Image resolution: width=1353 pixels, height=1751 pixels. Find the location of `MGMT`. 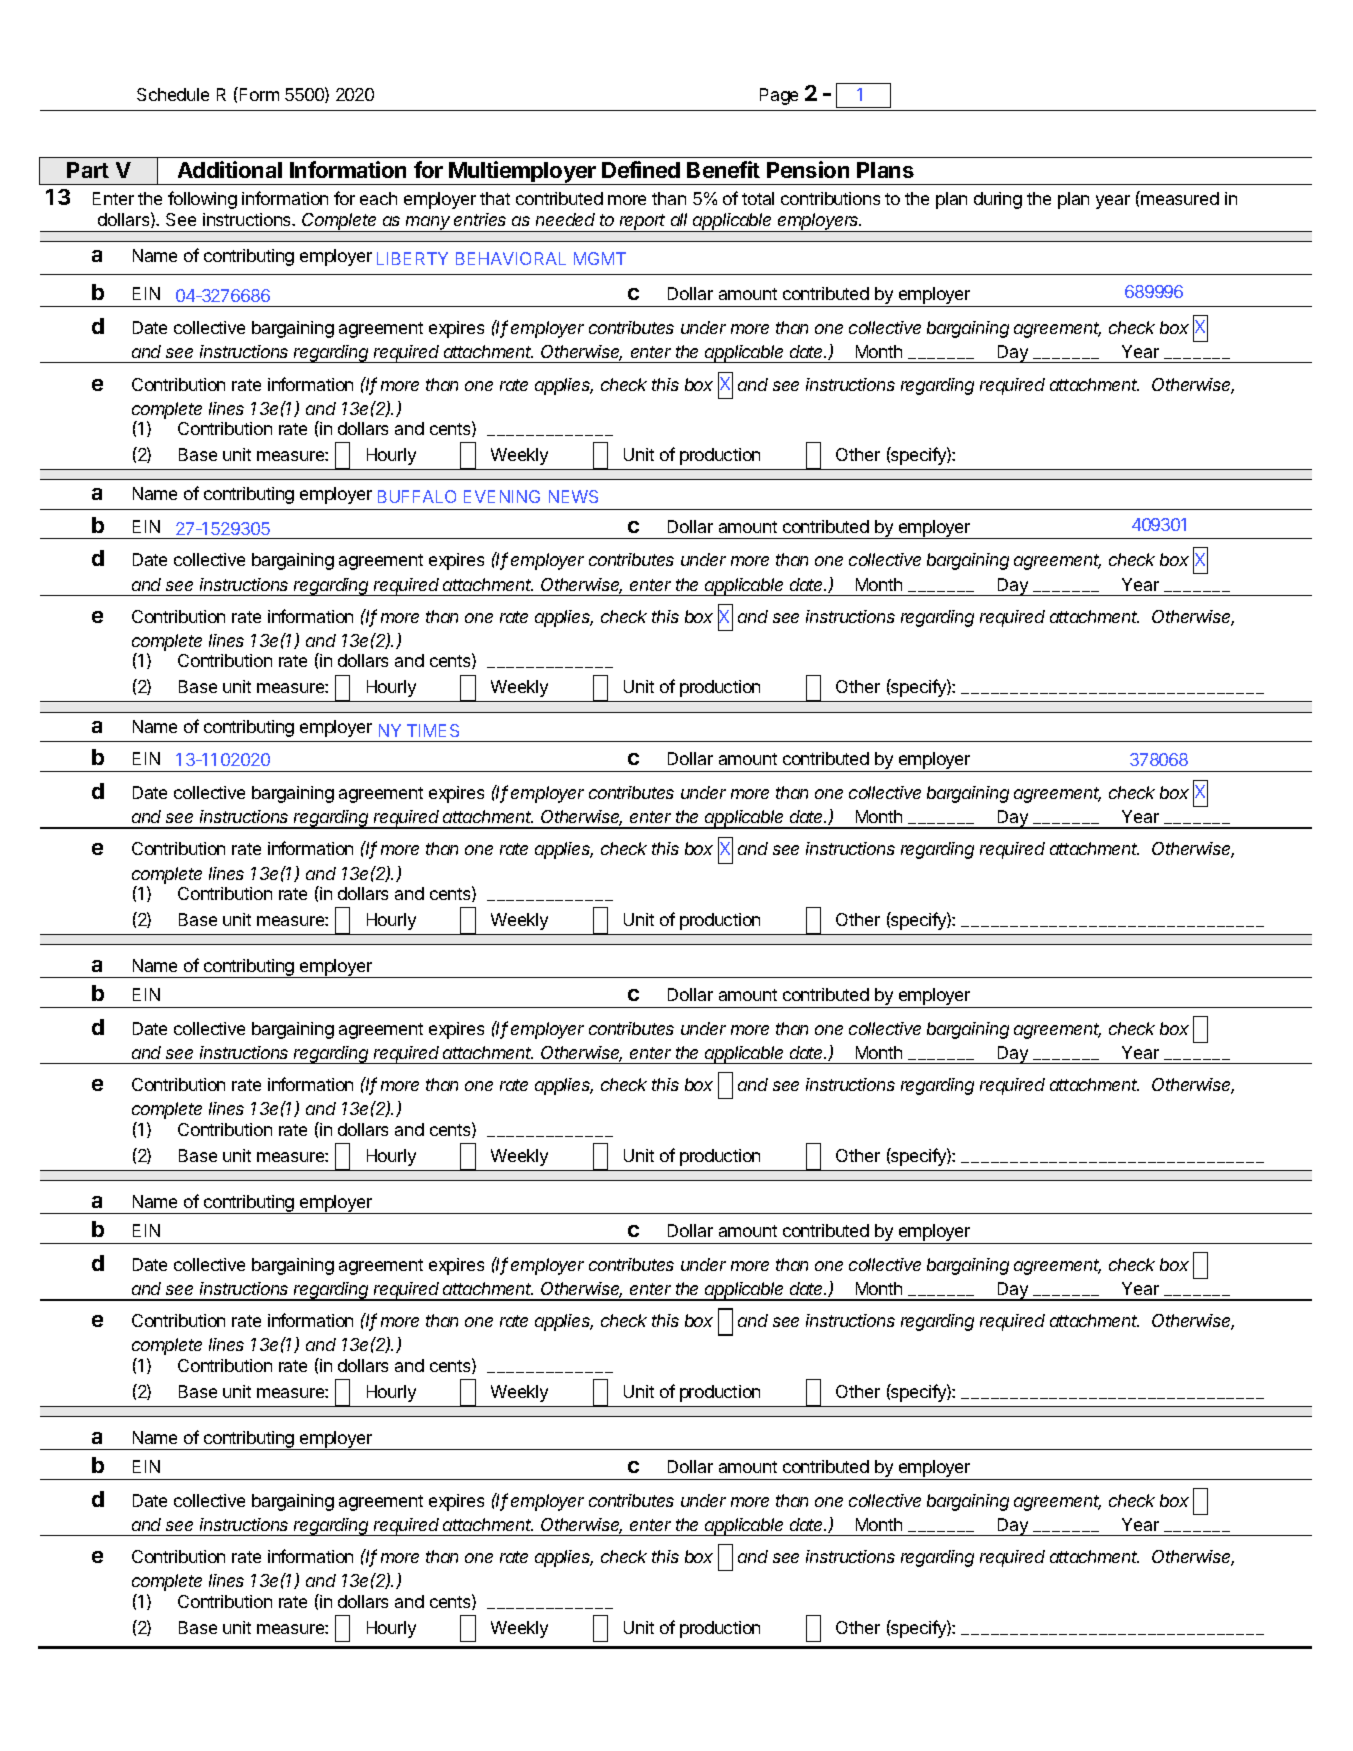

MGMT is located at coordinates (600, 258).
